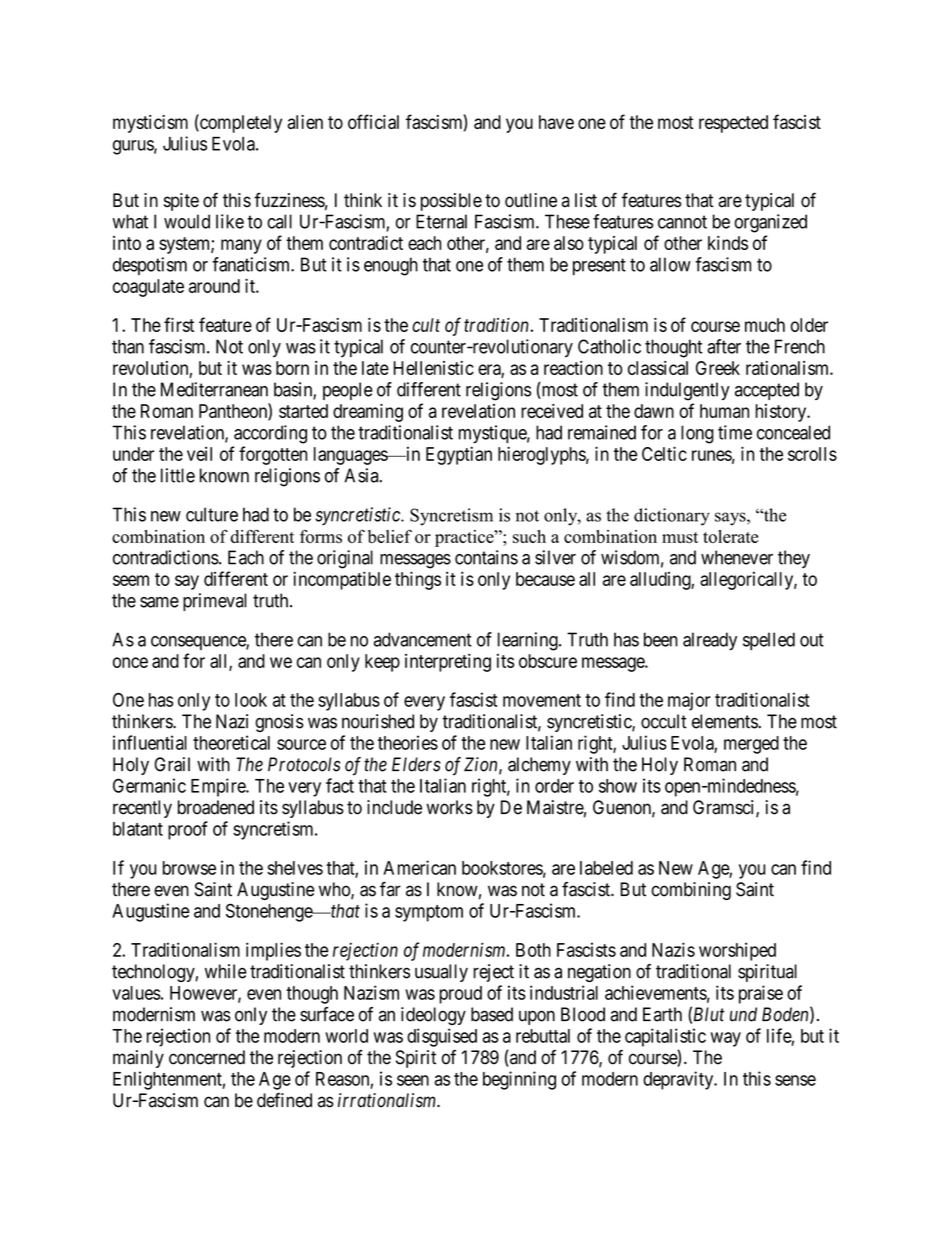 Image resolution: width=952 pixels, height=1233 pixels. Describe the element at coordinates (710, 641) in the image. I see `already` at that location.
